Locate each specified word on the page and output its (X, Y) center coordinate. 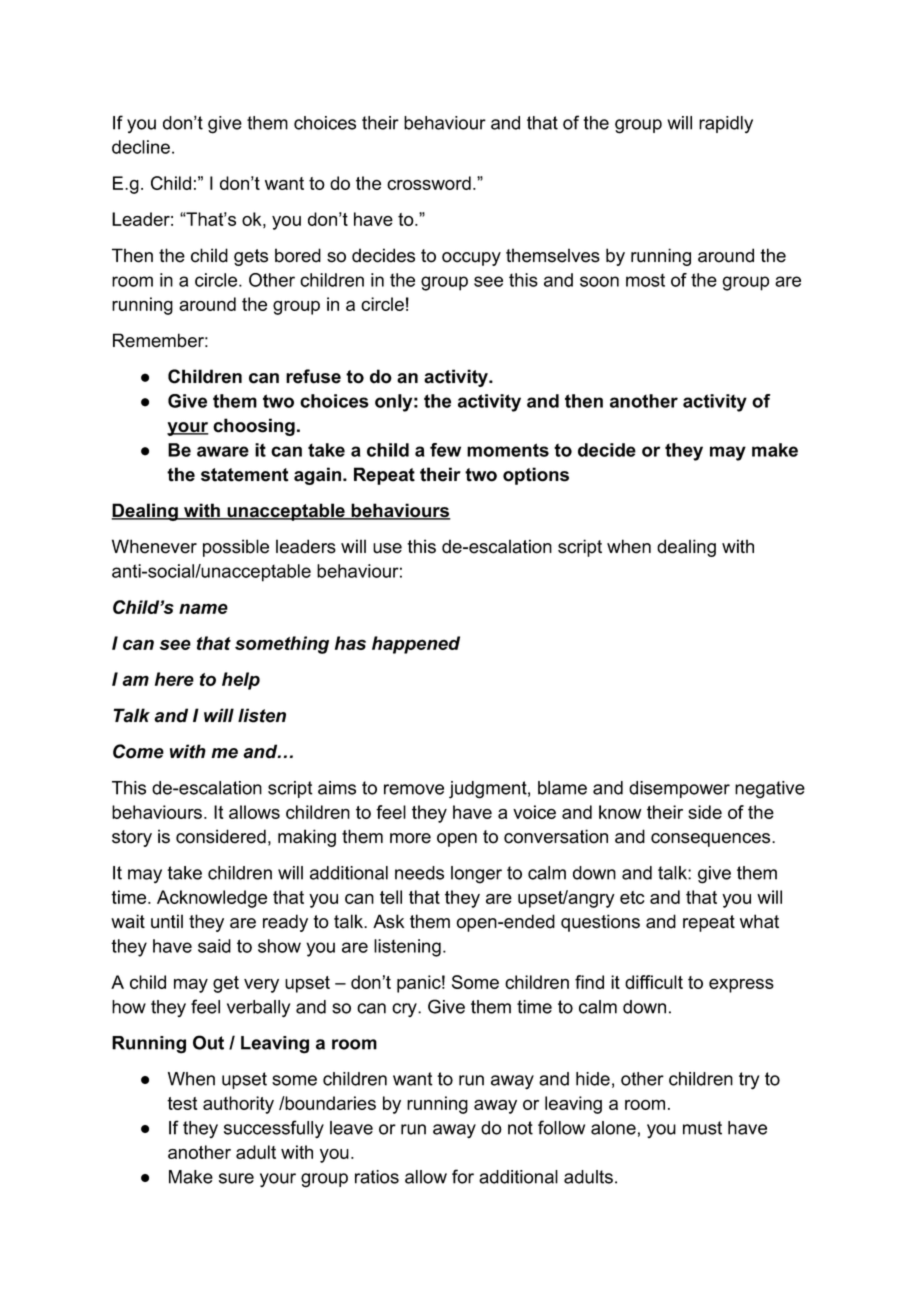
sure (236, 1178)
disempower (679, 789)
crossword (429, 183)
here (174, 679)
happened (416, 645)
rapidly (726, 125)
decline (141, 147)
